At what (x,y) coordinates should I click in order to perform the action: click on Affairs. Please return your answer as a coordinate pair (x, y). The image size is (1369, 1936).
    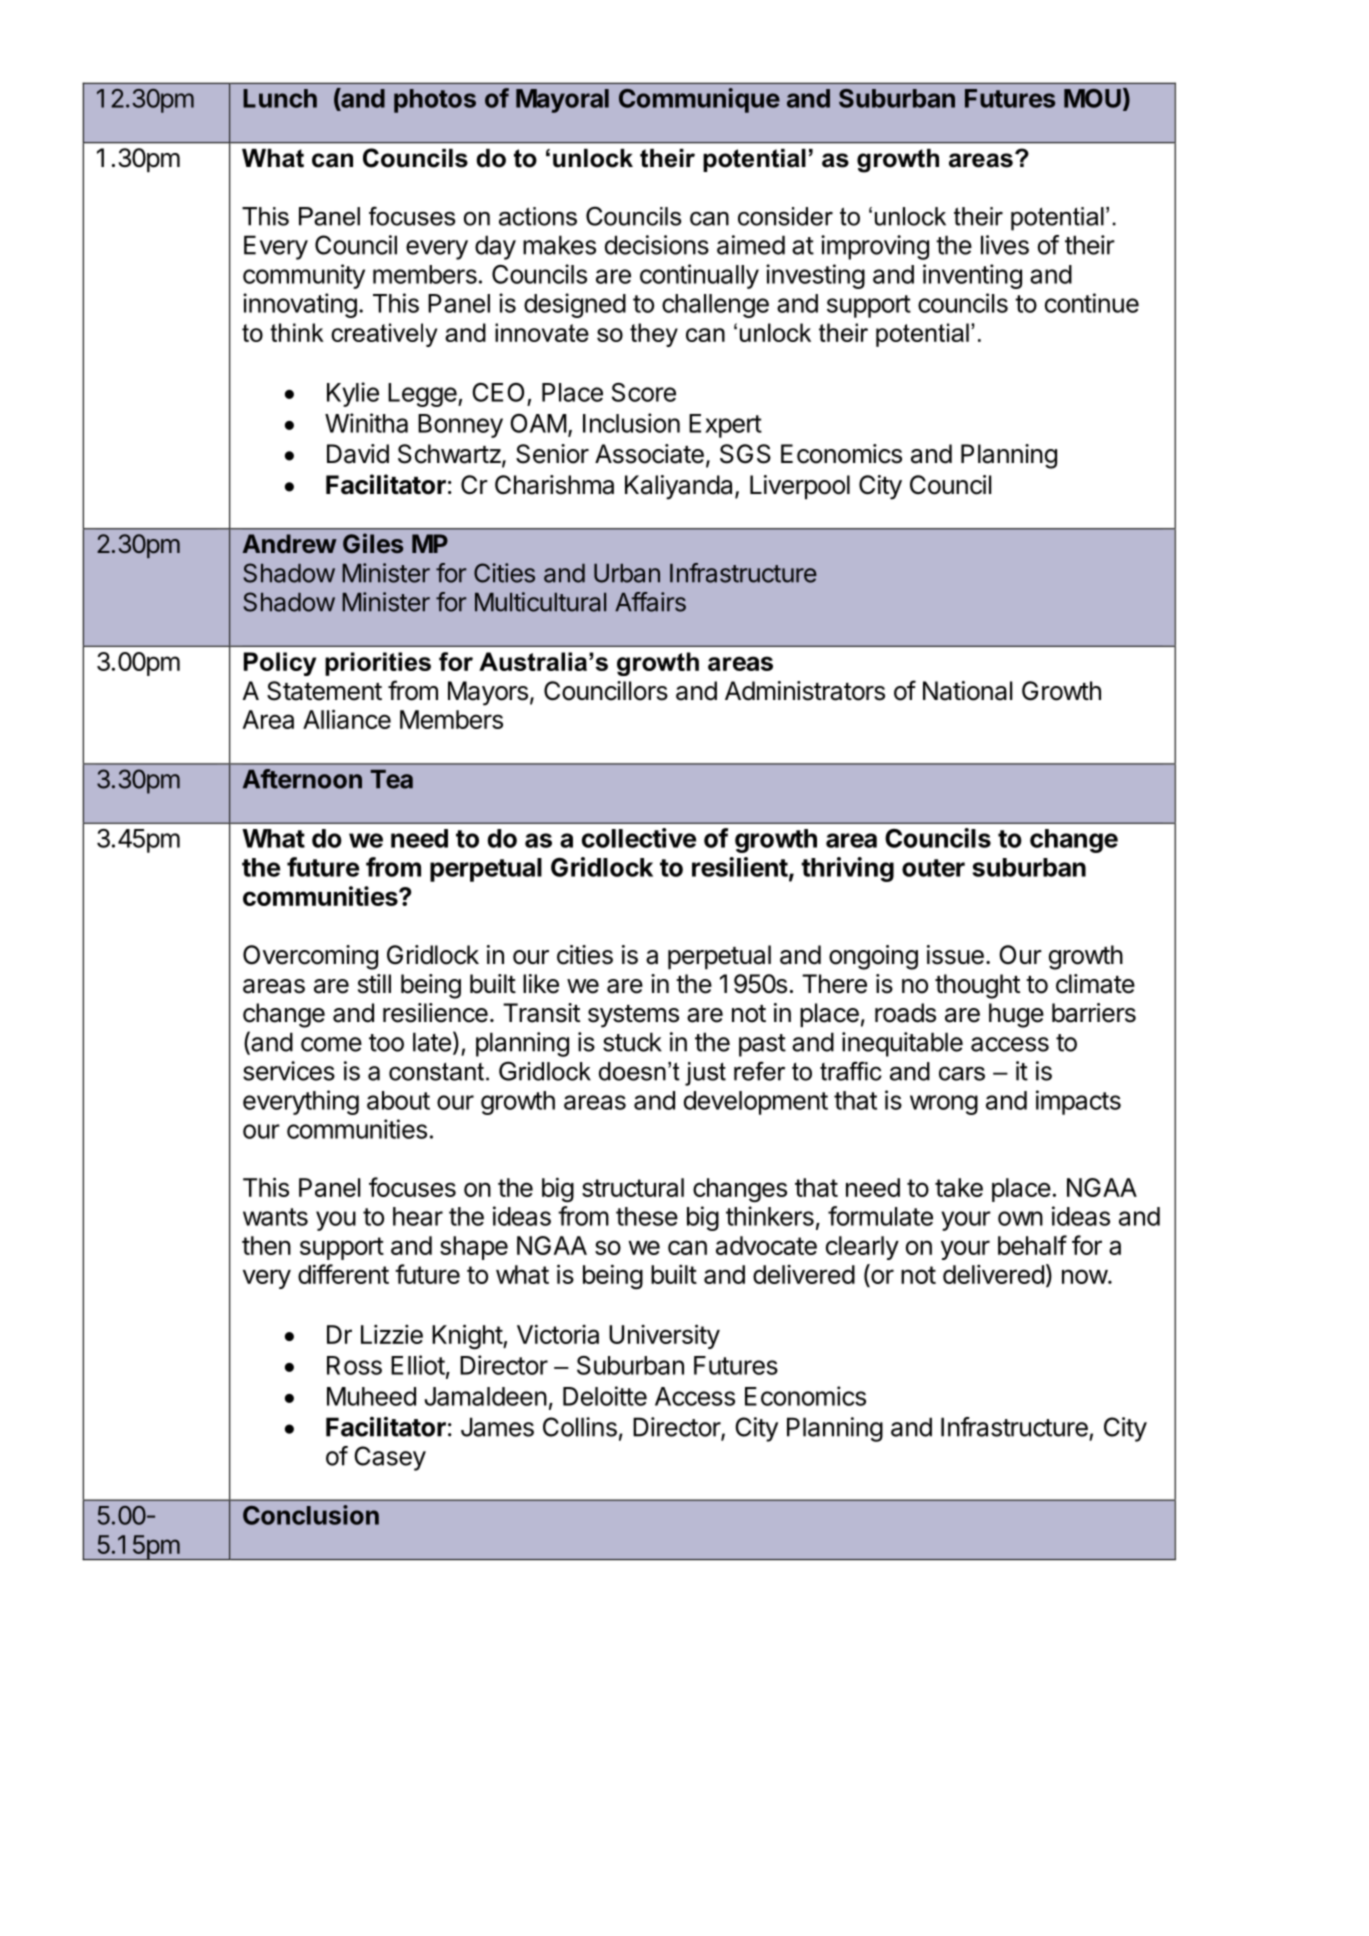
    Looking at the image, I should click on (650, 602).
